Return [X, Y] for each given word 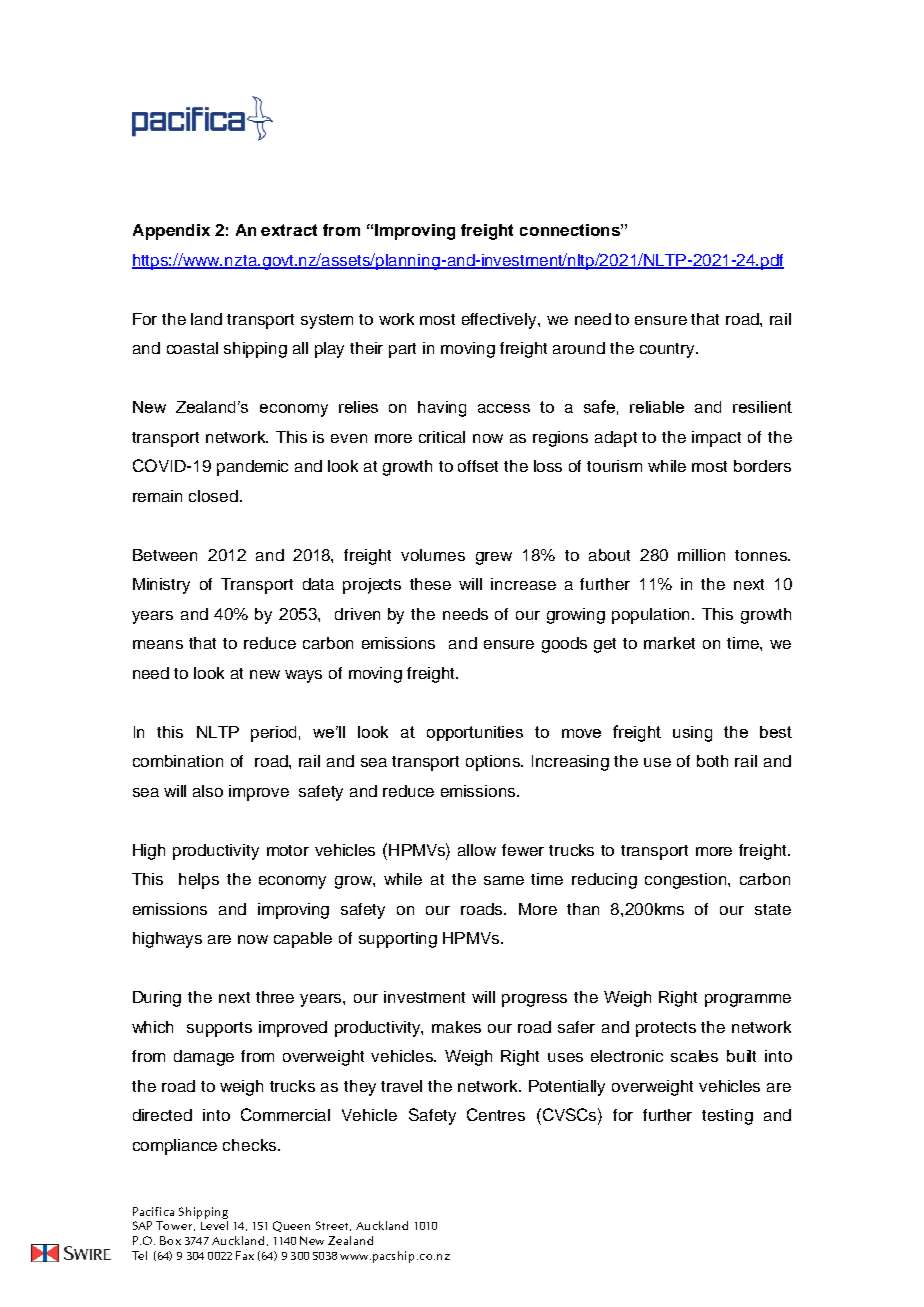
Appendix [171, 232]
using [692, 734]
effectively [500, 321]
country [669, 350]
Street [333, 1226]
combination [178, 761]
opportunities [475, 733]
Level [214, 1225]
